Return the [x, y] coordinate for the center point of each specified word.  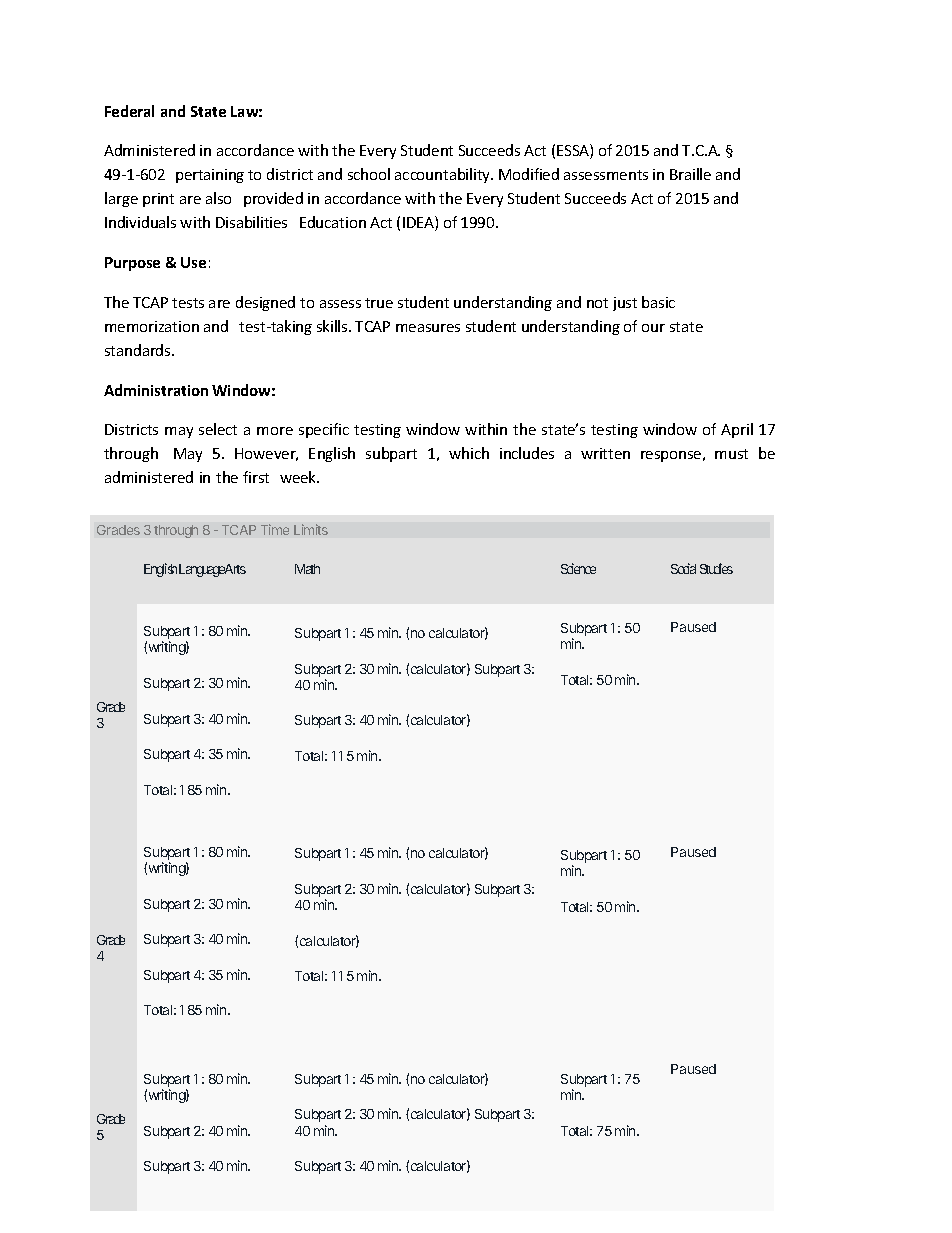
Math [307, 569]
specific [324, 430]
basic [658, 302]
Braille [690, 174]
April [737, 430]
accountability [444, 175]
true [379, 303]
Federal [129, 111]
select [218, 429]
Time [275, 529]
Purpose [132, 264]
